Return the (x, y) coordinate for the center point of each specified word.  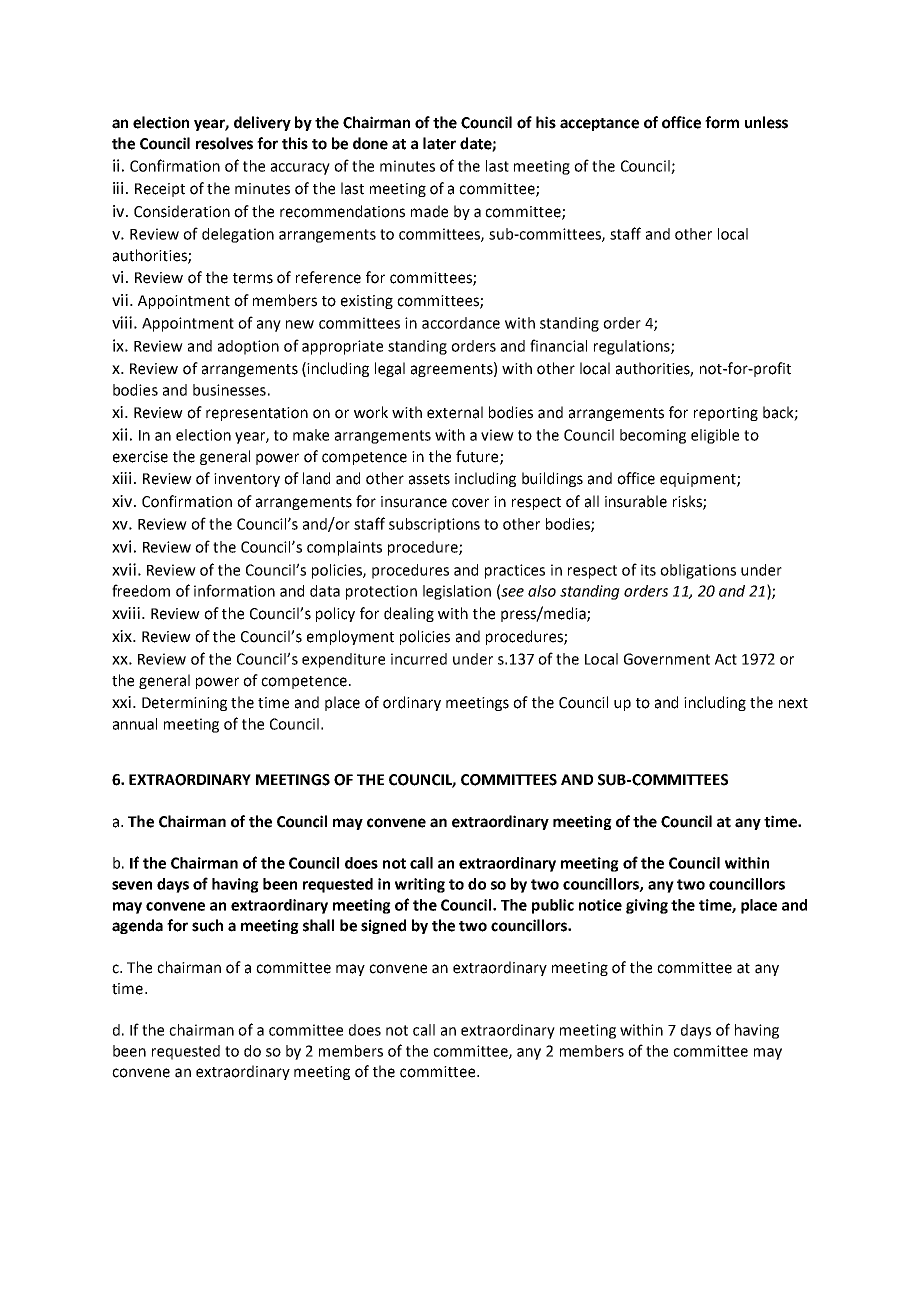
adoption (248, 347)
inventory (247, 480)
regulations (633, 347)
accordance (461, 323)
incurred (419, 659)
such (207, 925)
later (439, 143)
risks (688, 502)
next (793, 703)
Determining (184, 704)
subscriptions (434, 525)
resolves (224, 143)
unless (766, 122)
